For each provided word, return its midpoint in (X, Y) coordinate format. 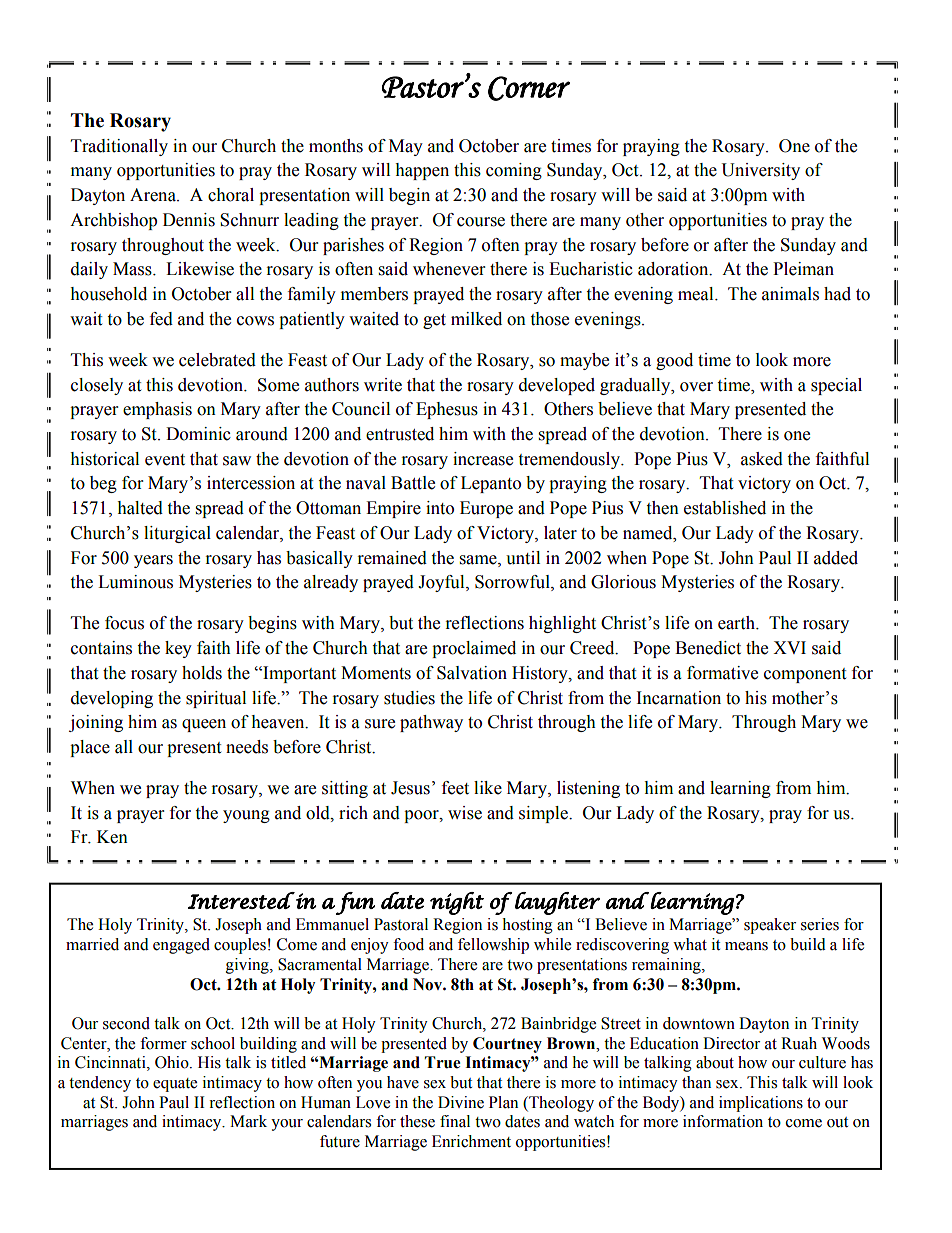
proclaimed (474, 649)
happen (422, 171)
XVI (789, 647)
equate (175, 1085)
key (178, 649)
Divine (461, 1102)
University (760, 171)
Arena (154, 195)
